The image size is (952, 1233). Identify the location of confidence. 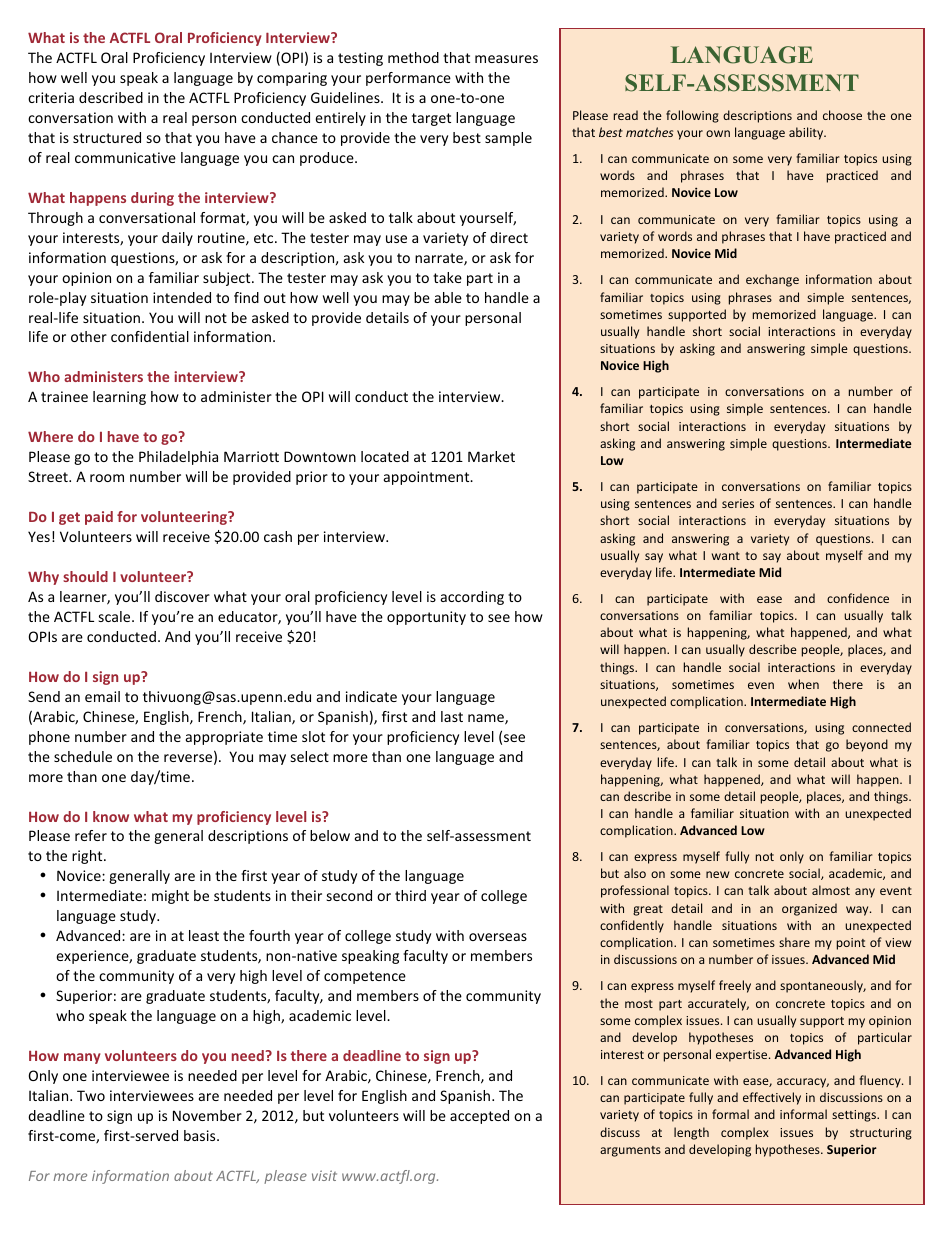
(858, 598).
